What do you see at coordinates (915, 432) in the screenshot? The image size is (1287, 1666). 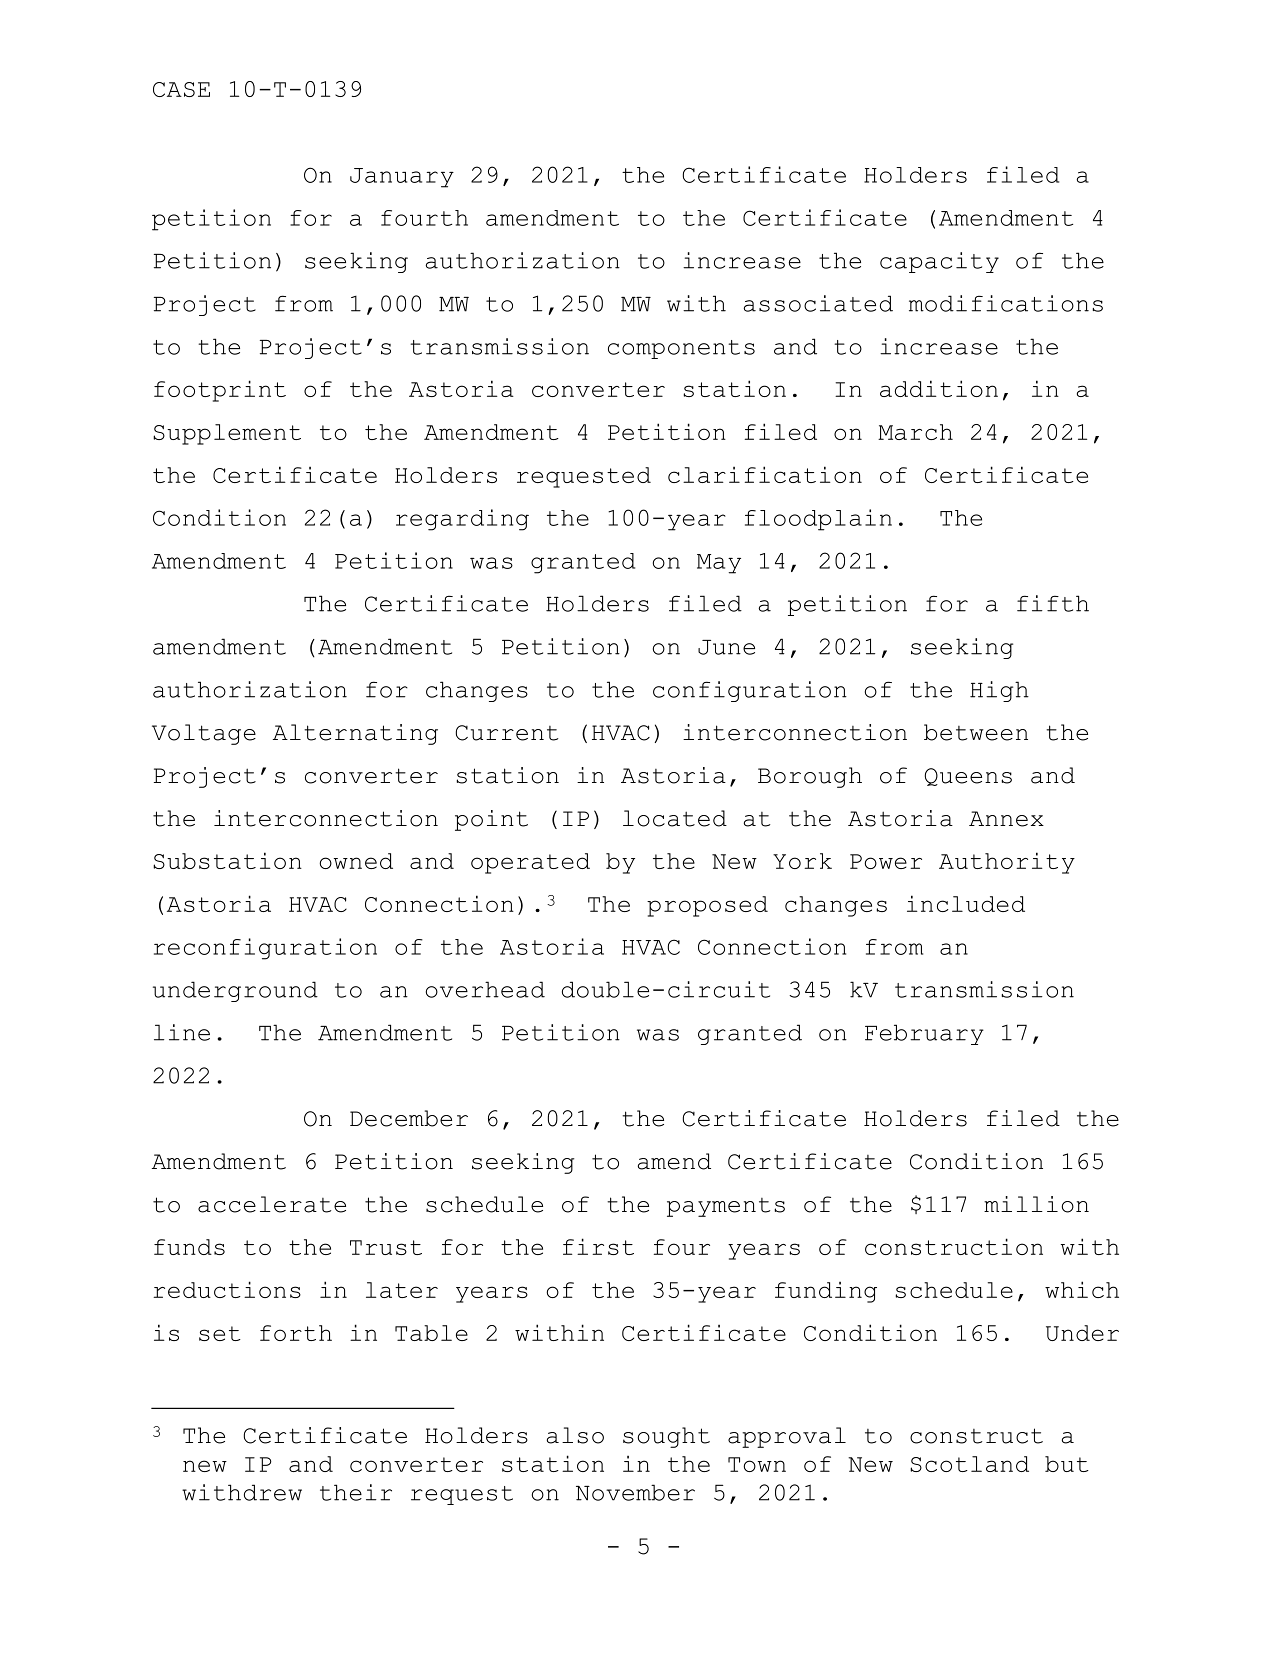 I see `March` at bounding box center [915, 432].
